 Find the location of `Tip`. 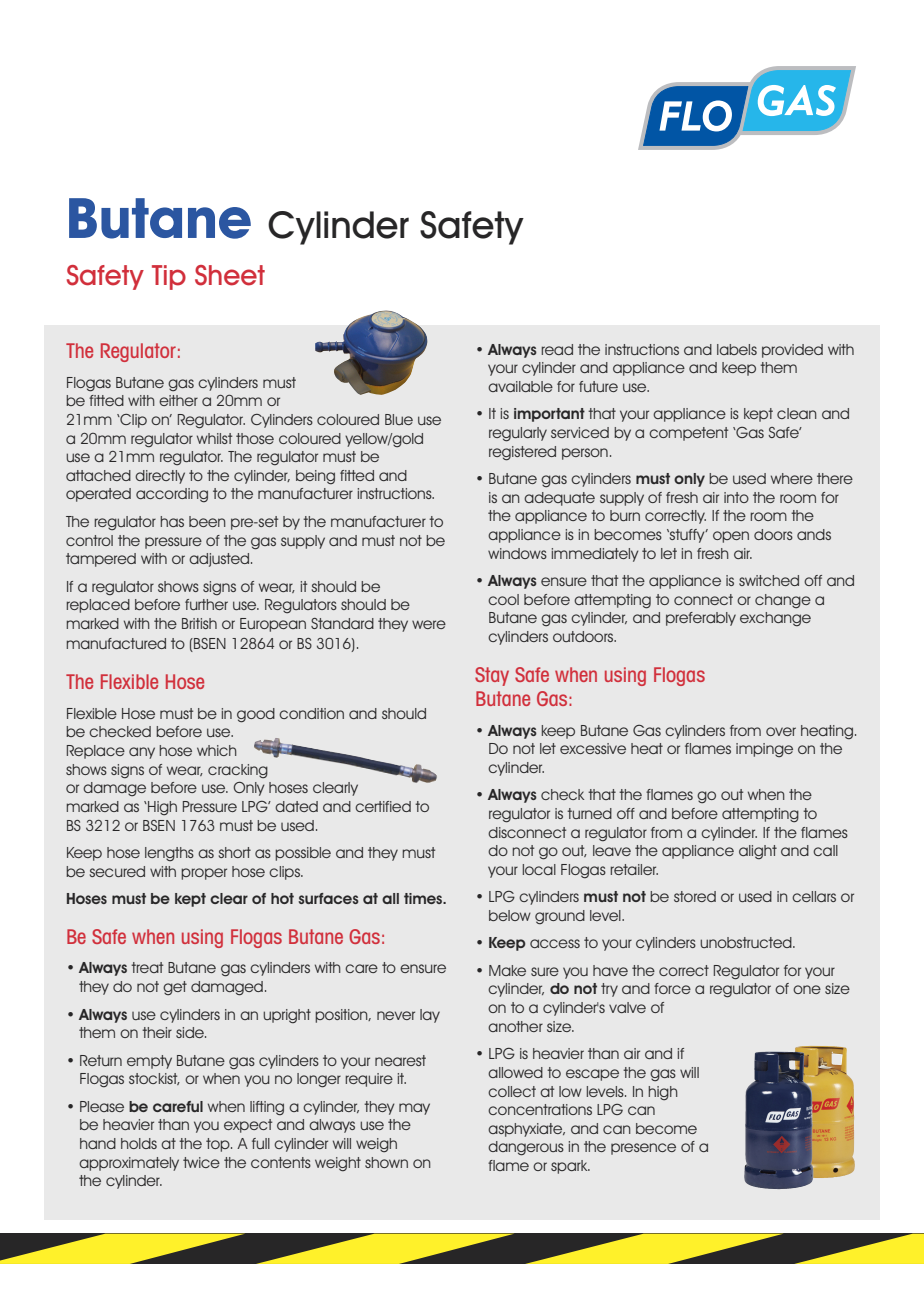

Tip is located at coordinates (169, 277).
